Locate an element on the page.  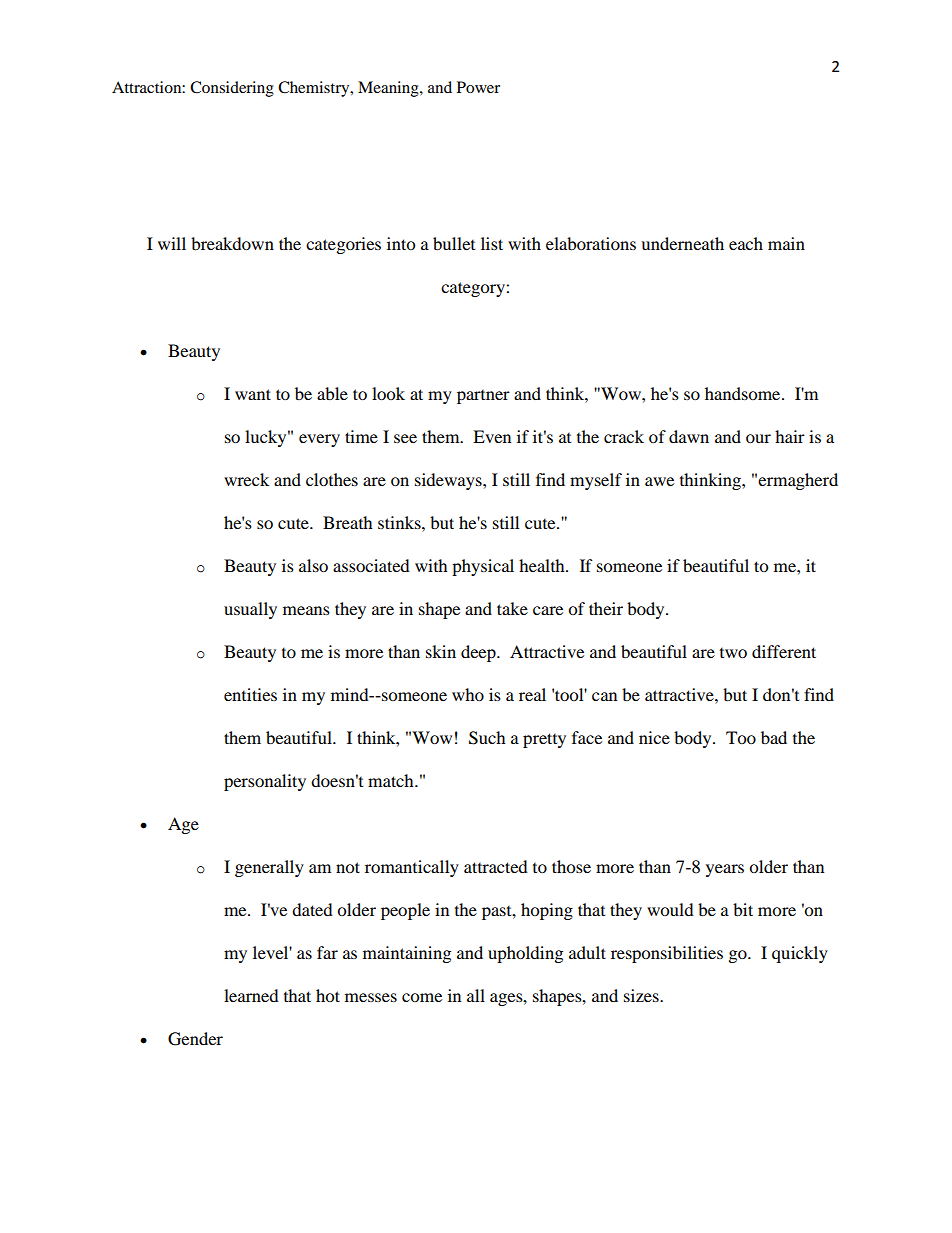
learned is located at coordinates (251, 995).
